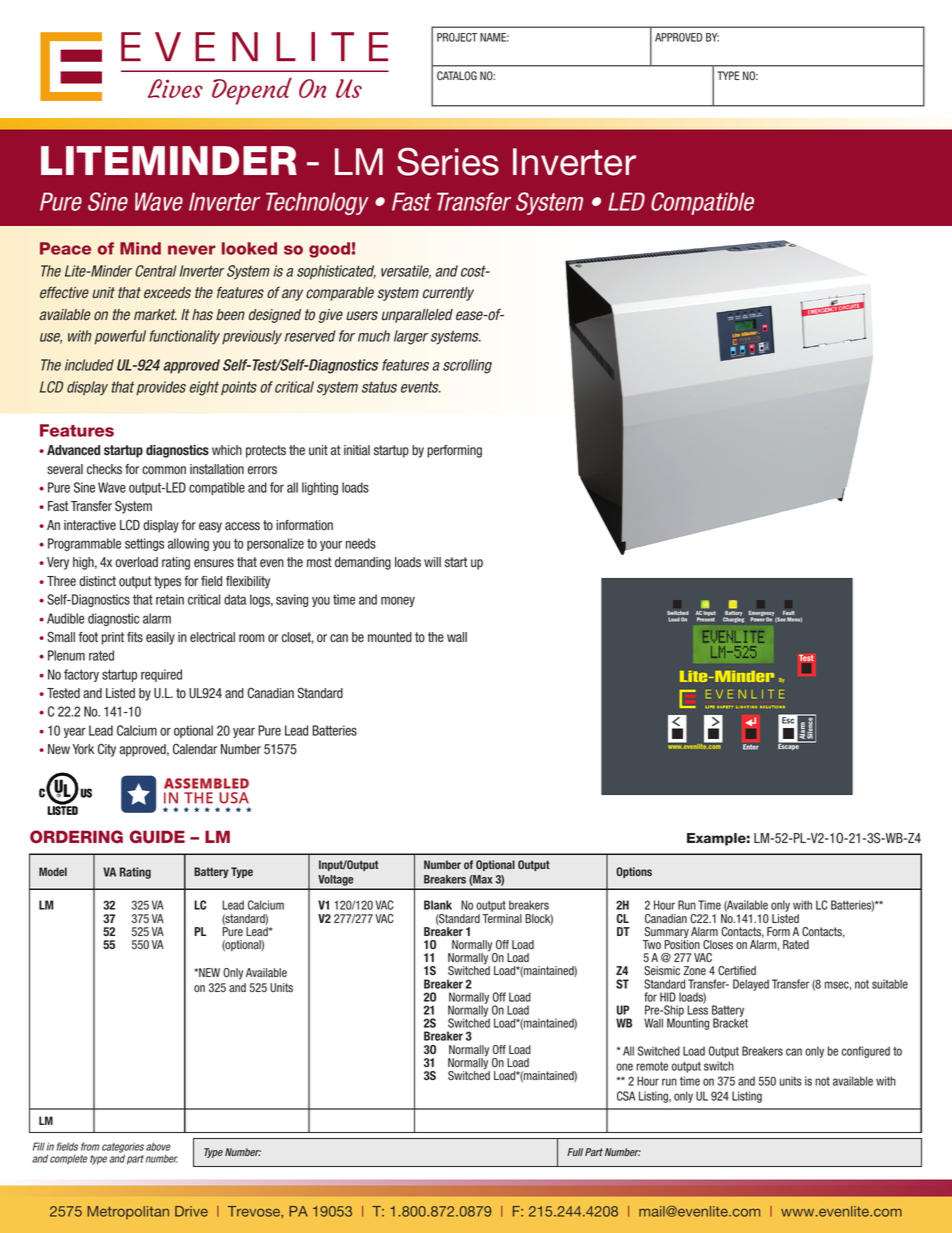 Image resolution: width=952 pixels, height=1233 pixels. Describe the element at coordinates (157, 837) in the document. I see `GUIDE` at that location.
